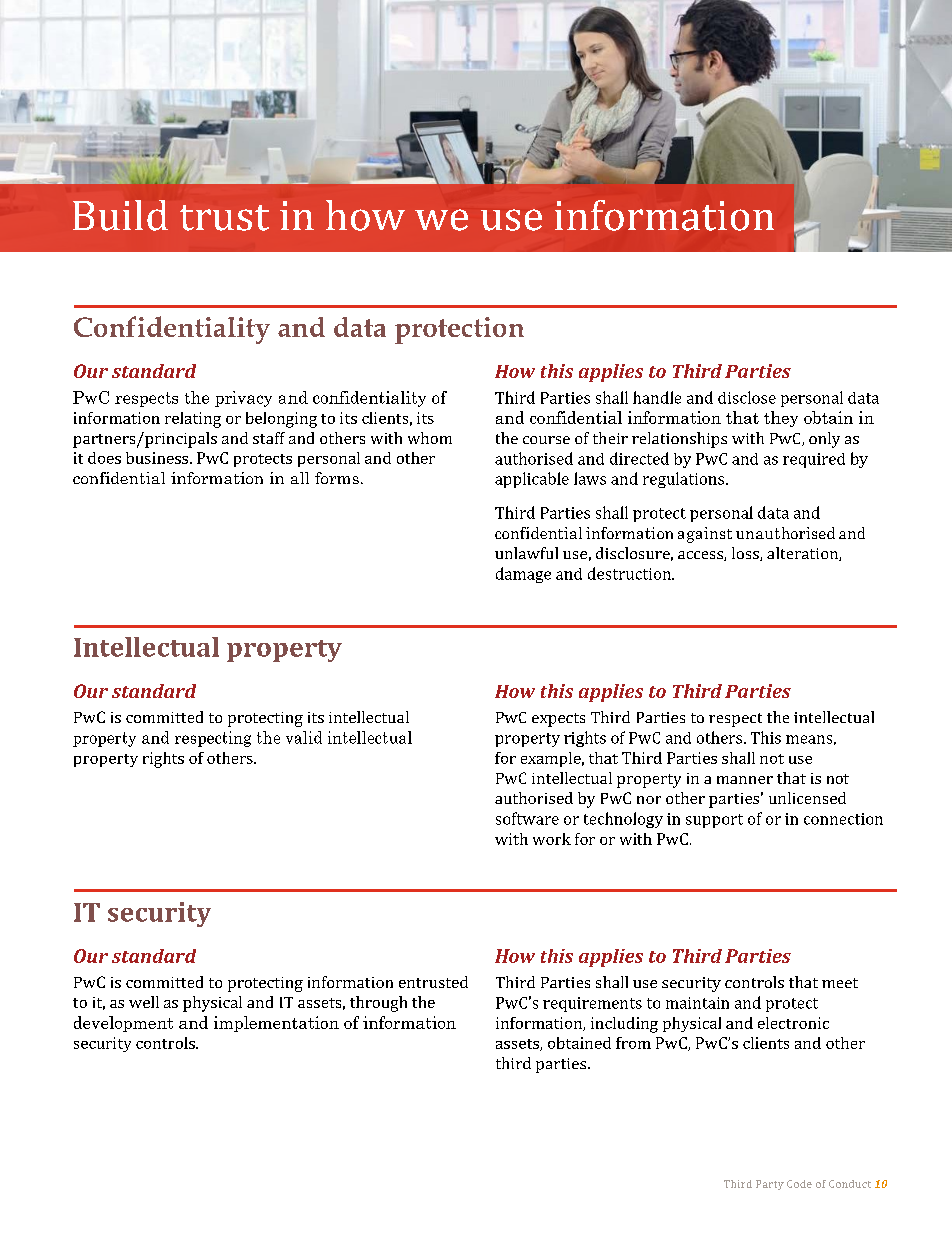 The width and height of the image is (952, 1233). I want to click on disclose, so click(747, 397).
